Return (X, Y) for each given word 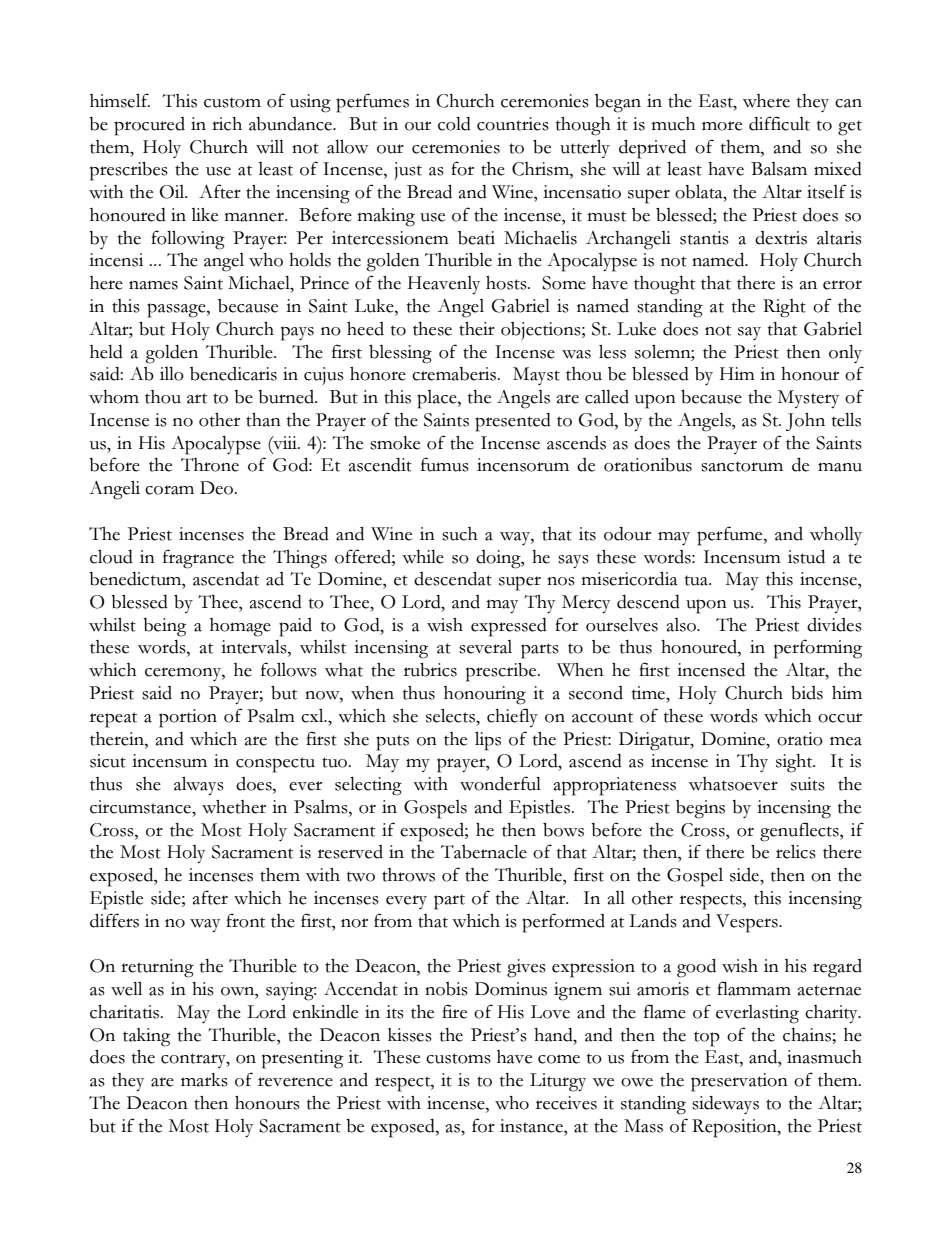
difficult (779, 123)
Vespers (748, 923)
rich (227, 124)
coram (169, 490)
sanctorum (742, 466)
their (477, 329)
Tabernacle (484, 852)
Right (784, 308)
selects (451, 715)
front (245, 920)
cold (454, 124)
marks (204, 1080)
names (153, 285)
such (460, 534)
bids (807, 693)
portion (188, 718)
